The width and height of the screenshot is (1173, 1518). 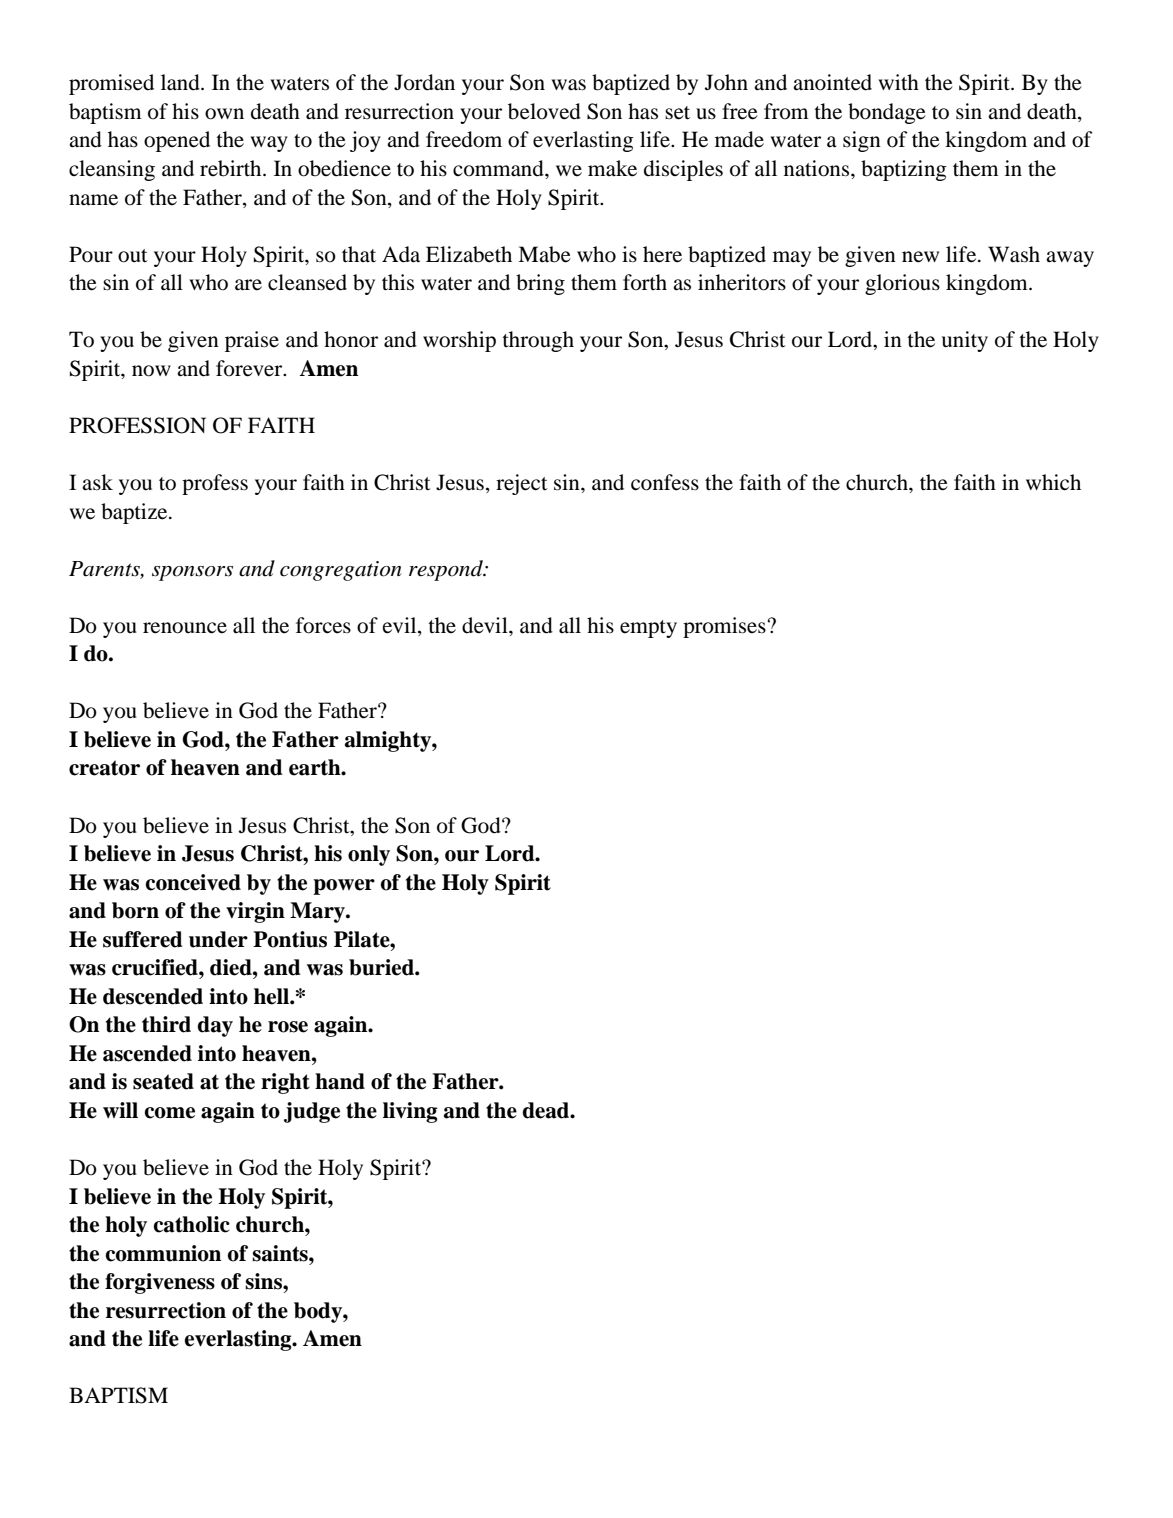 What do you see at coordinates (724, 627) in the screenshot?
I see `promises` at bounding box center [724, 627].
